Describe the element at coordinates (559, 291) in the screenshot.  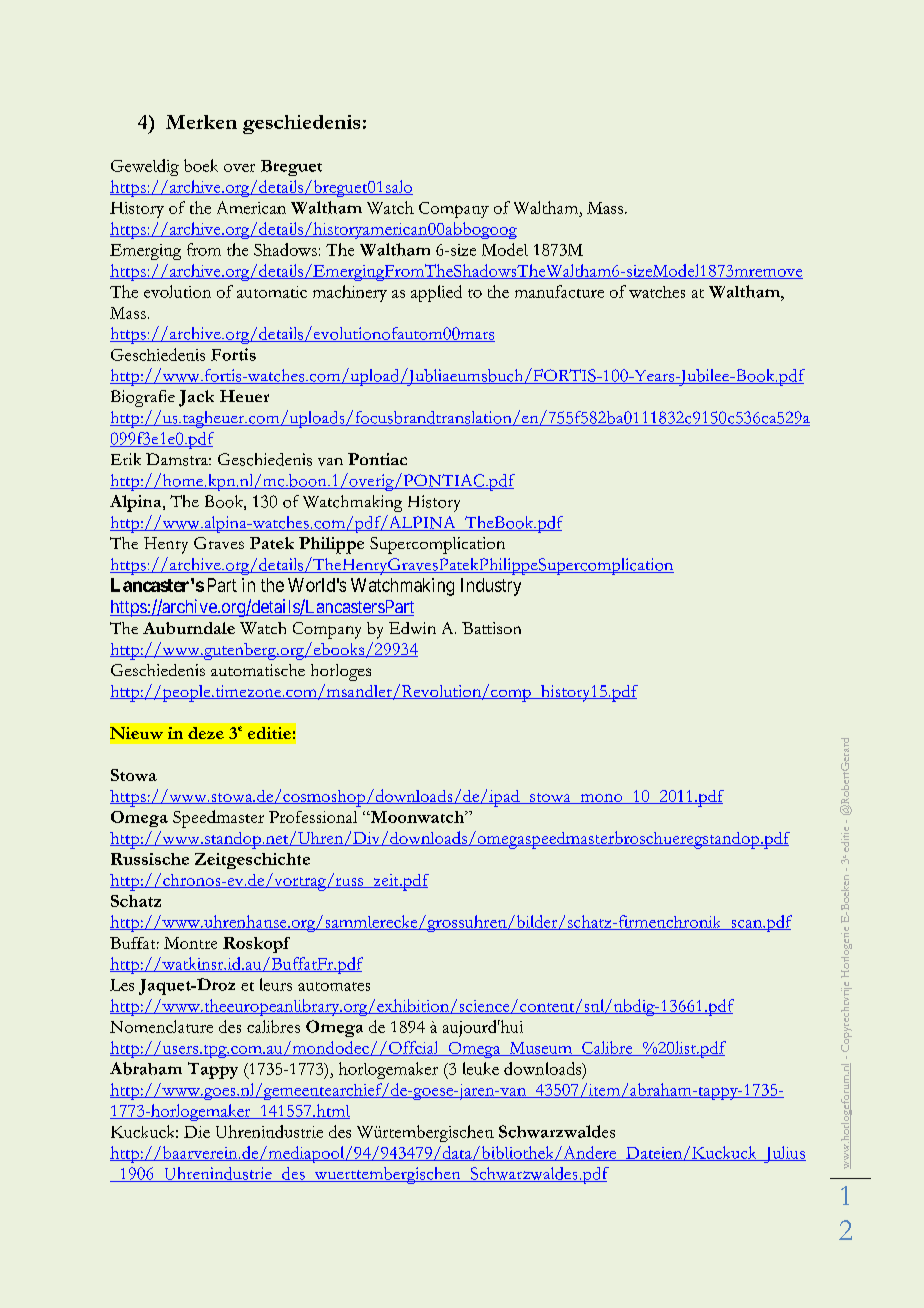
I see `manufacture` at that location.
